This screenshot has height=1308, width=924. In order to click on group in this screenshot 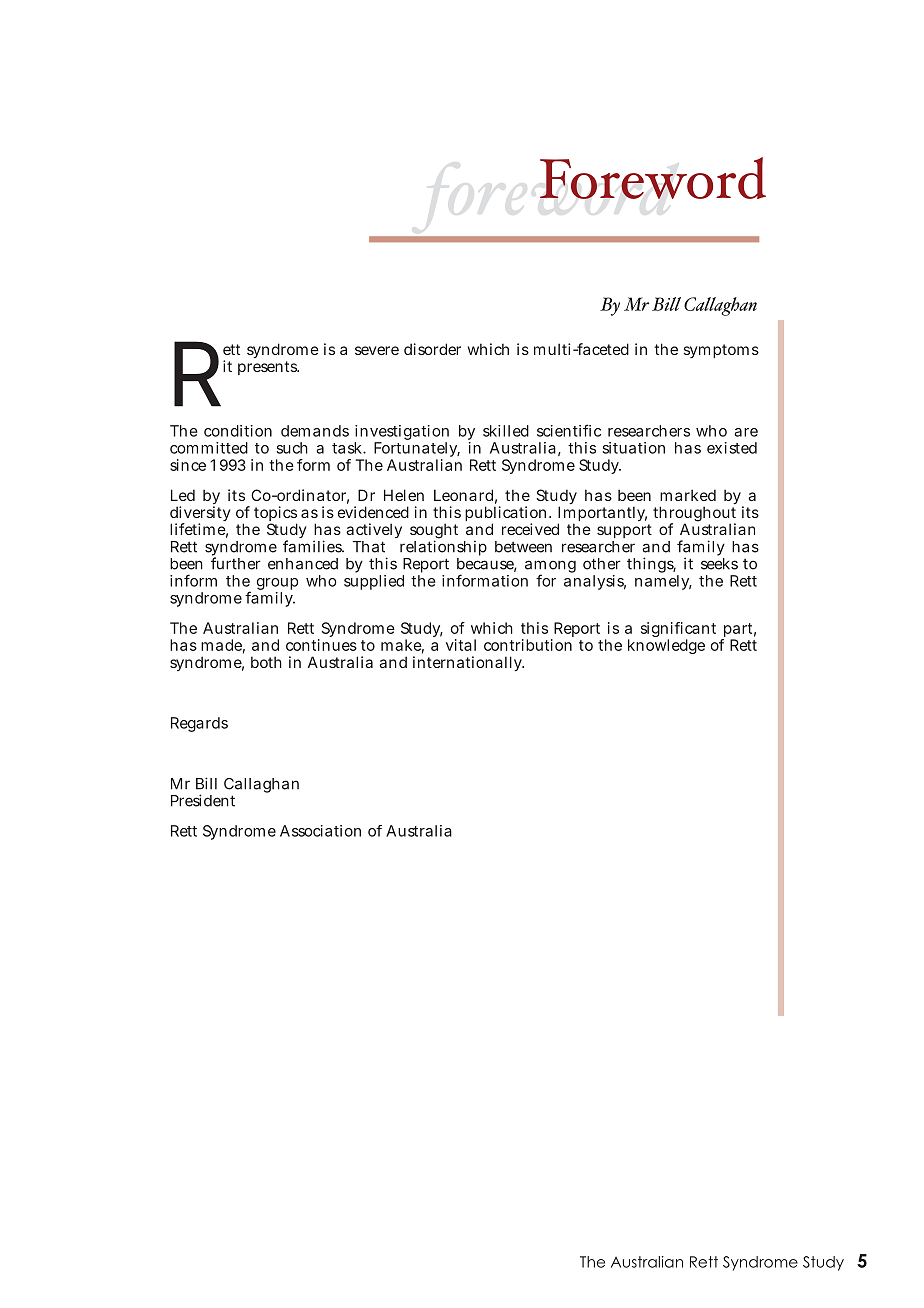, I will do `click(277, 585)`.
